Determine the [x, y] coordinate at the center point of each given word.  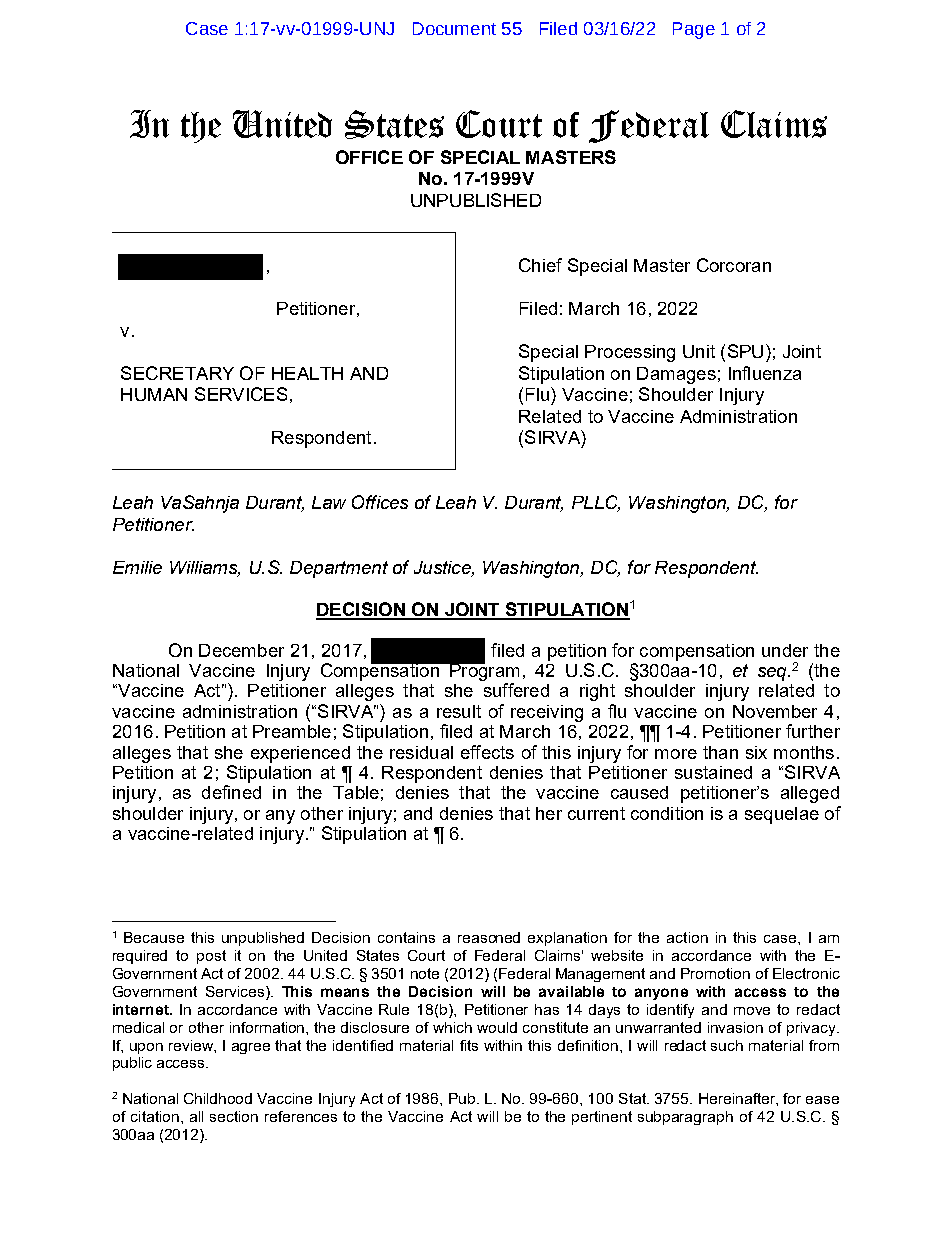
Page [694, 30]
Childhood [218, 1098]
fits [469, 1045]
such [727, 1045]
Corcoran [734, 265]
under [785, 650]
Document [454, 28]
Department [339, 569]
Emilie [137, 567]
